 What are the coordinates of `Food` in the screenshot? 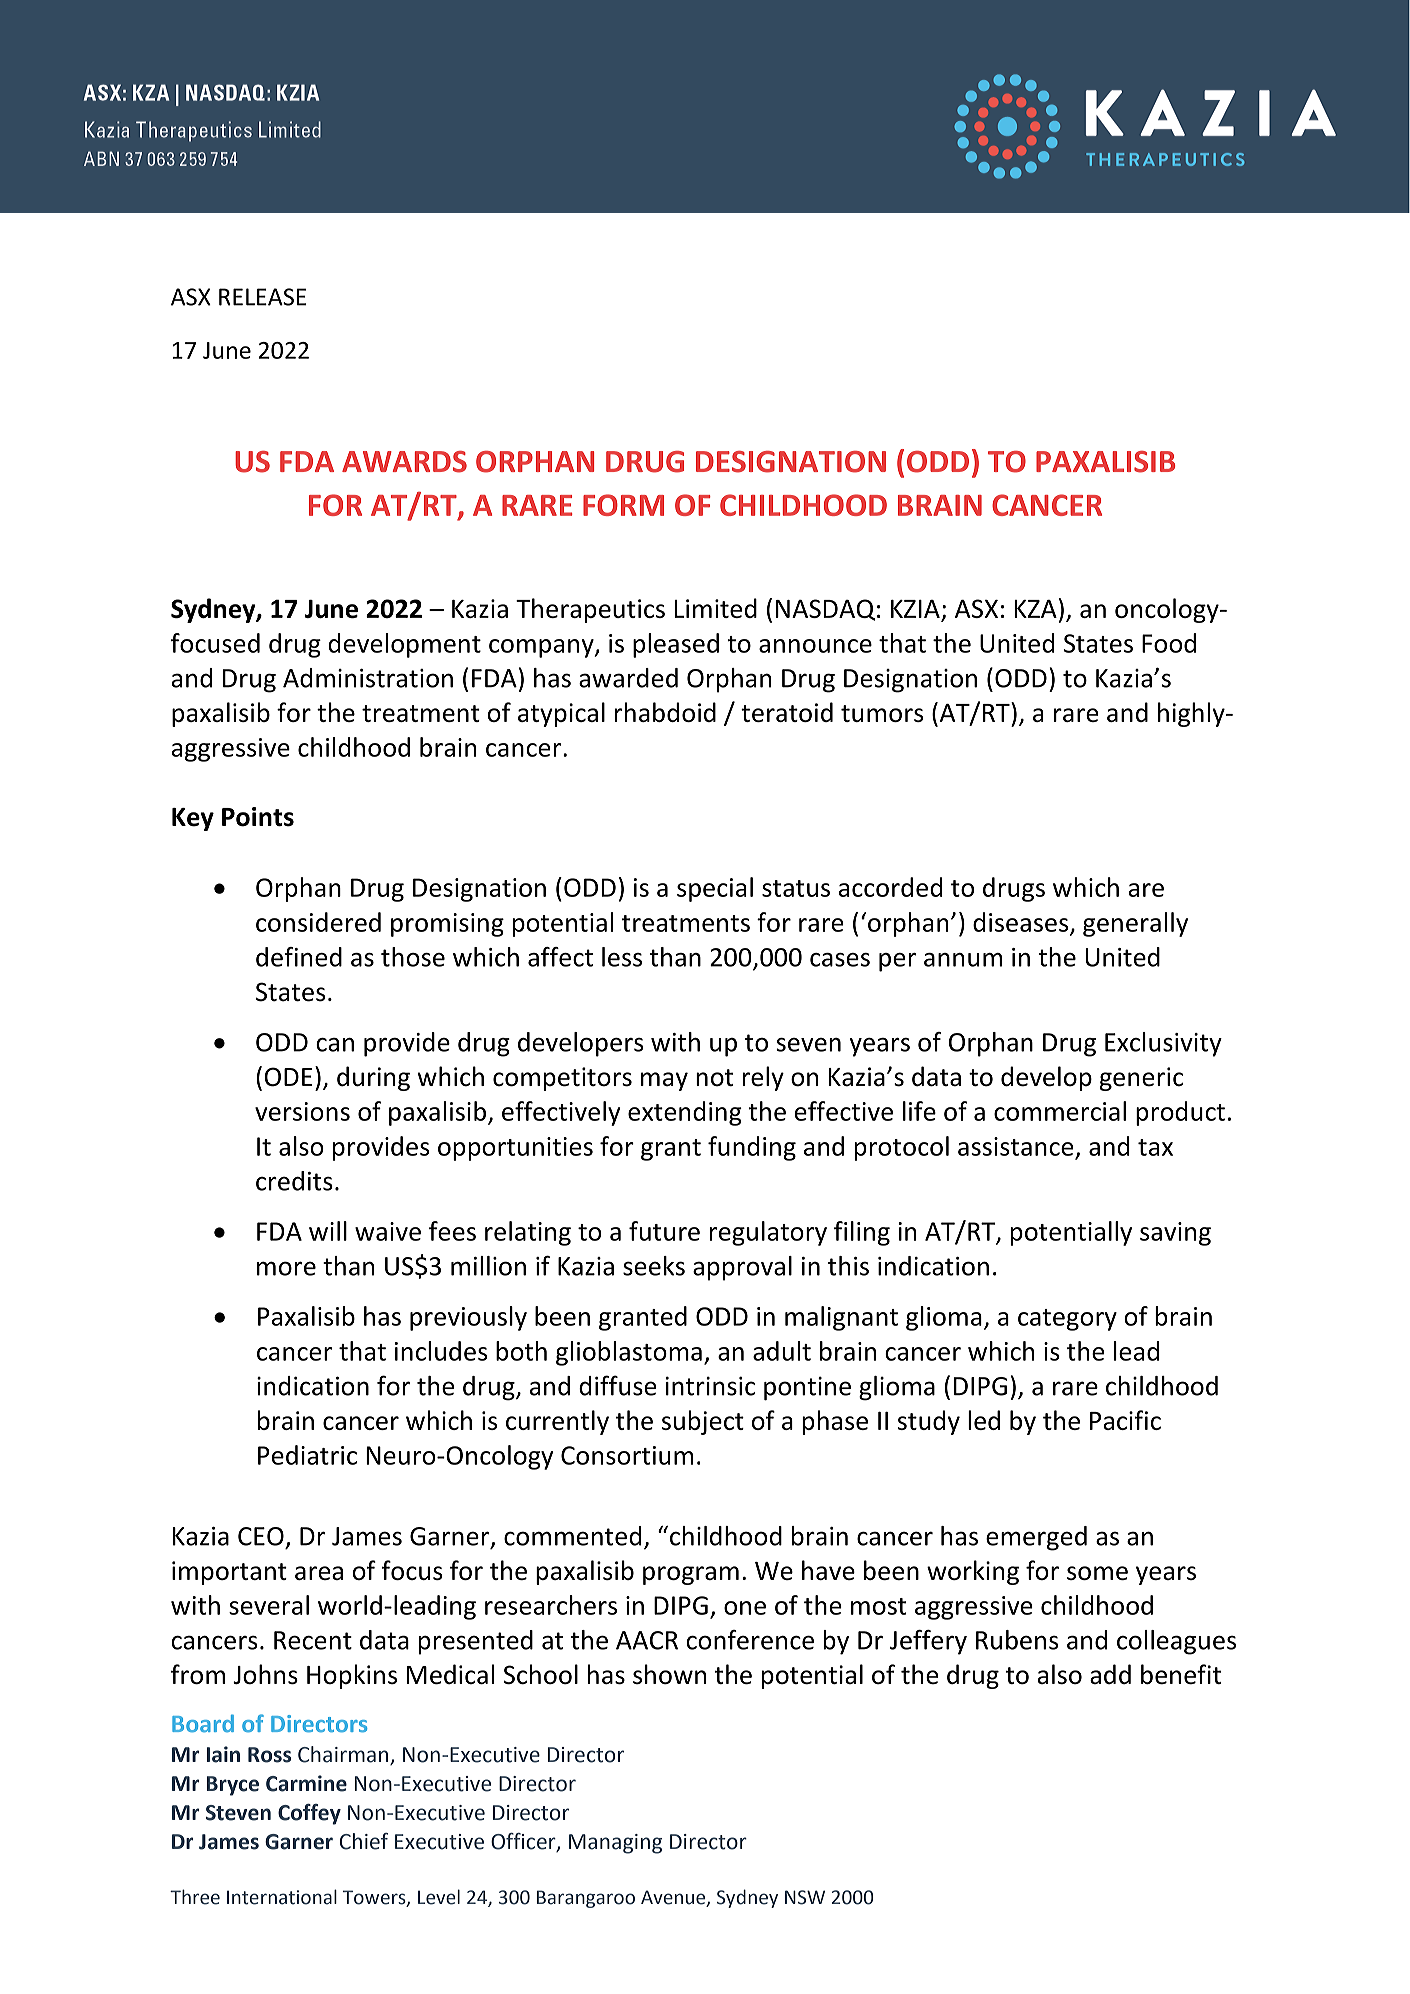 It's located at (1169, 643).
